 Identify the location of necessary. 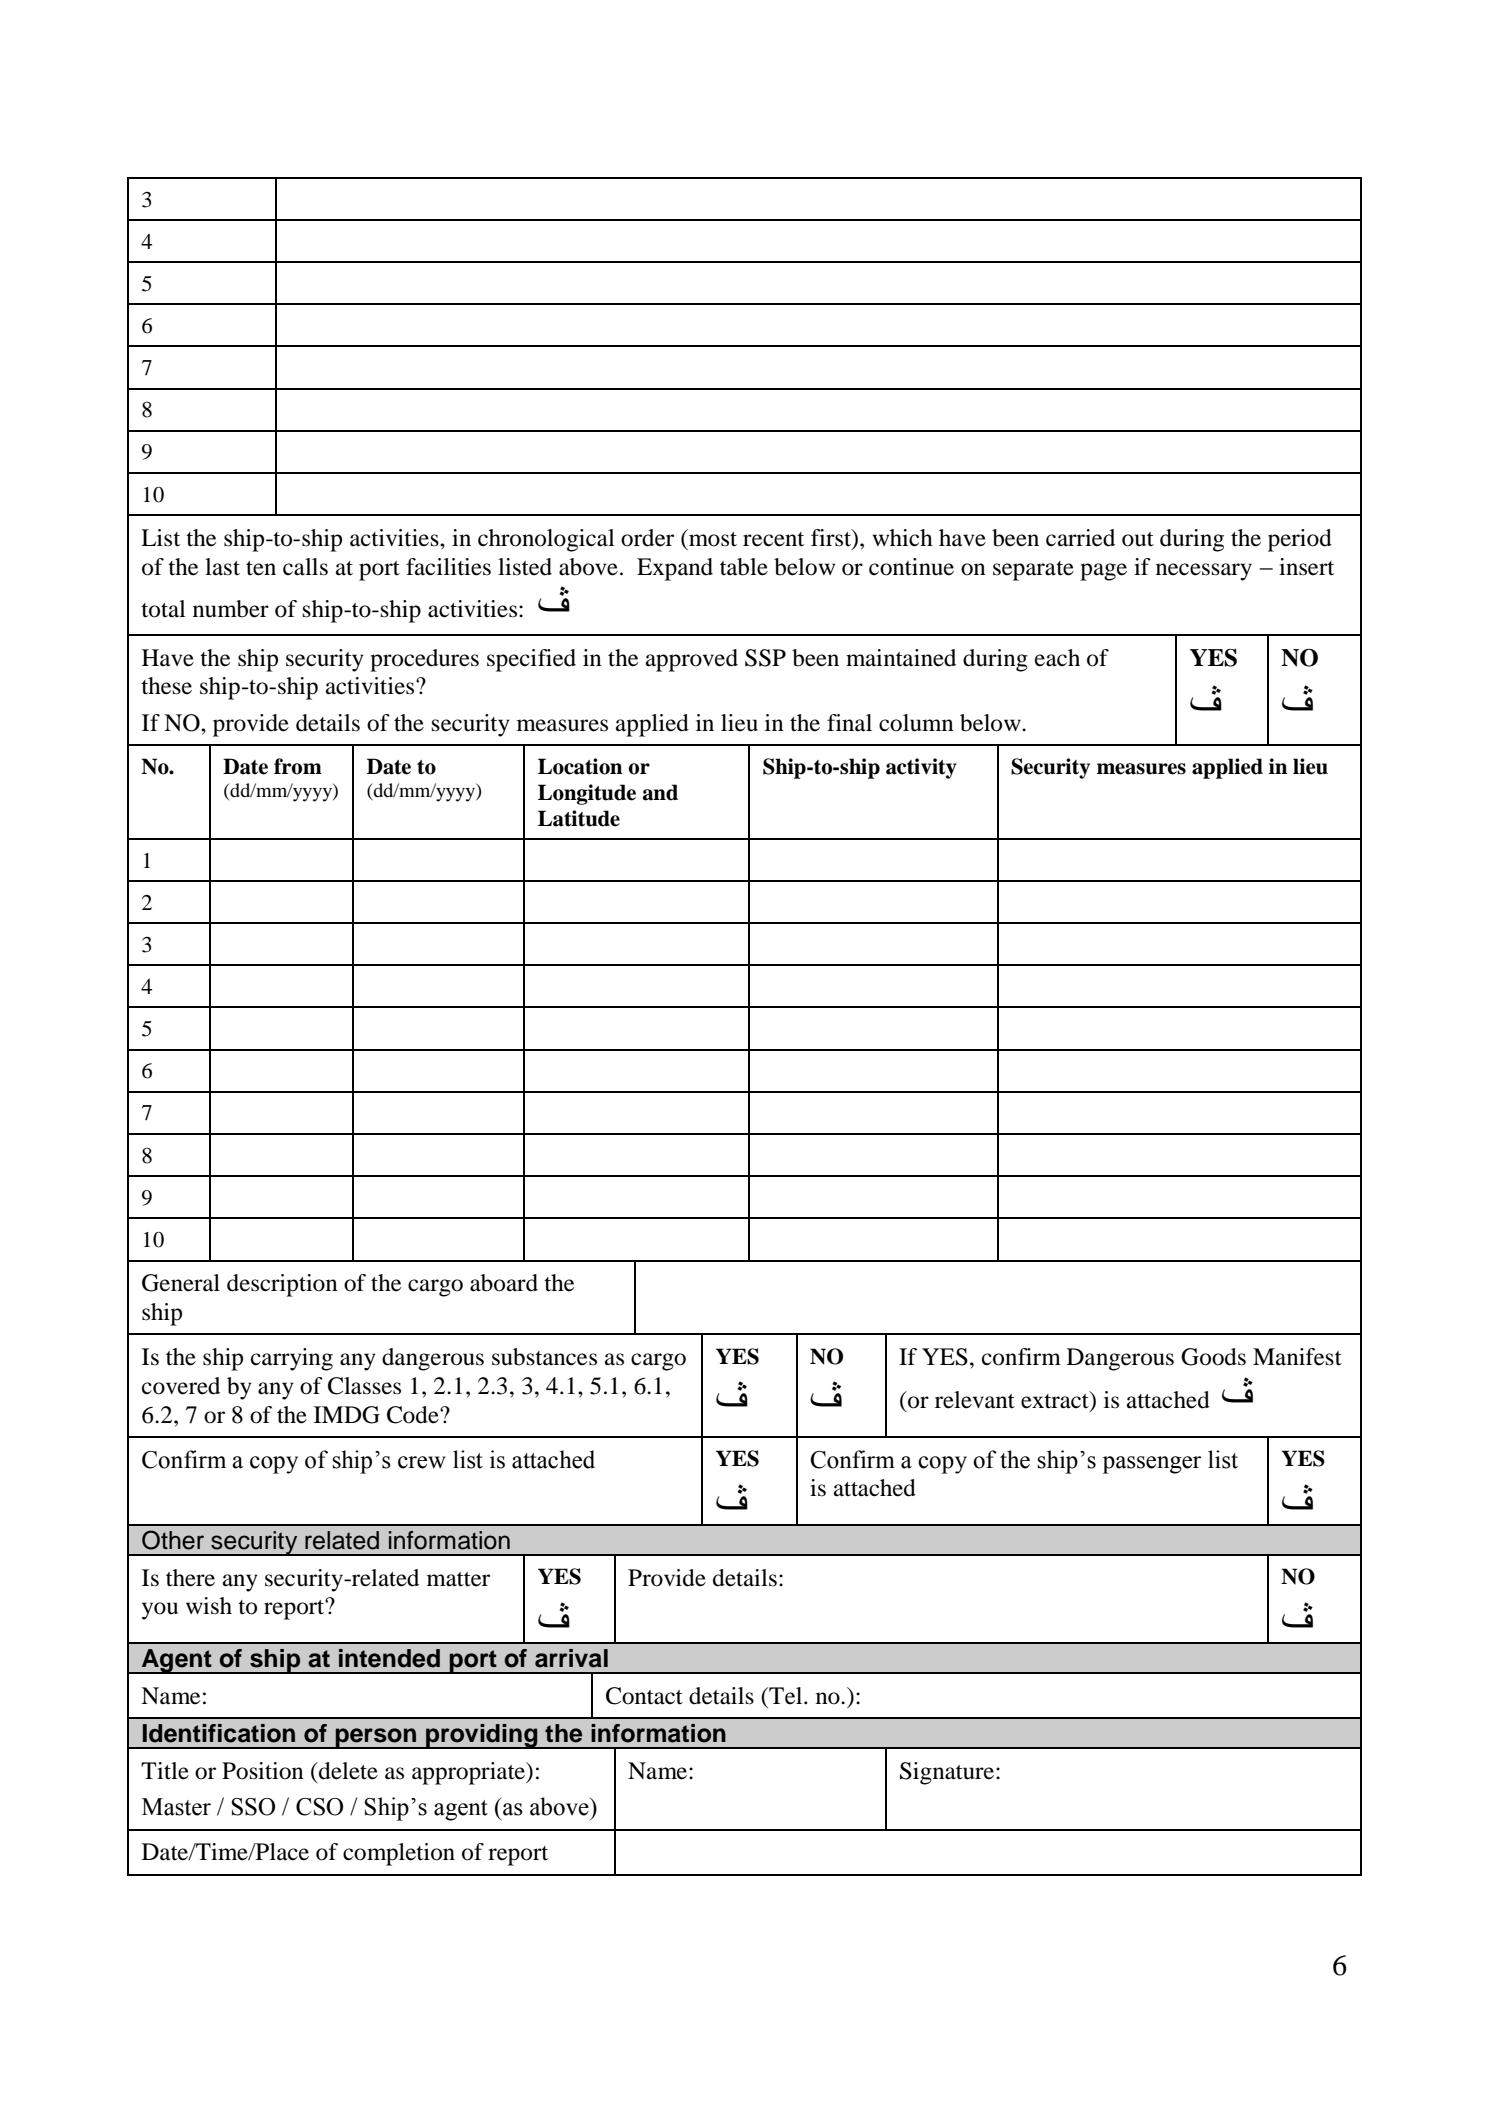
(1204, 572).
